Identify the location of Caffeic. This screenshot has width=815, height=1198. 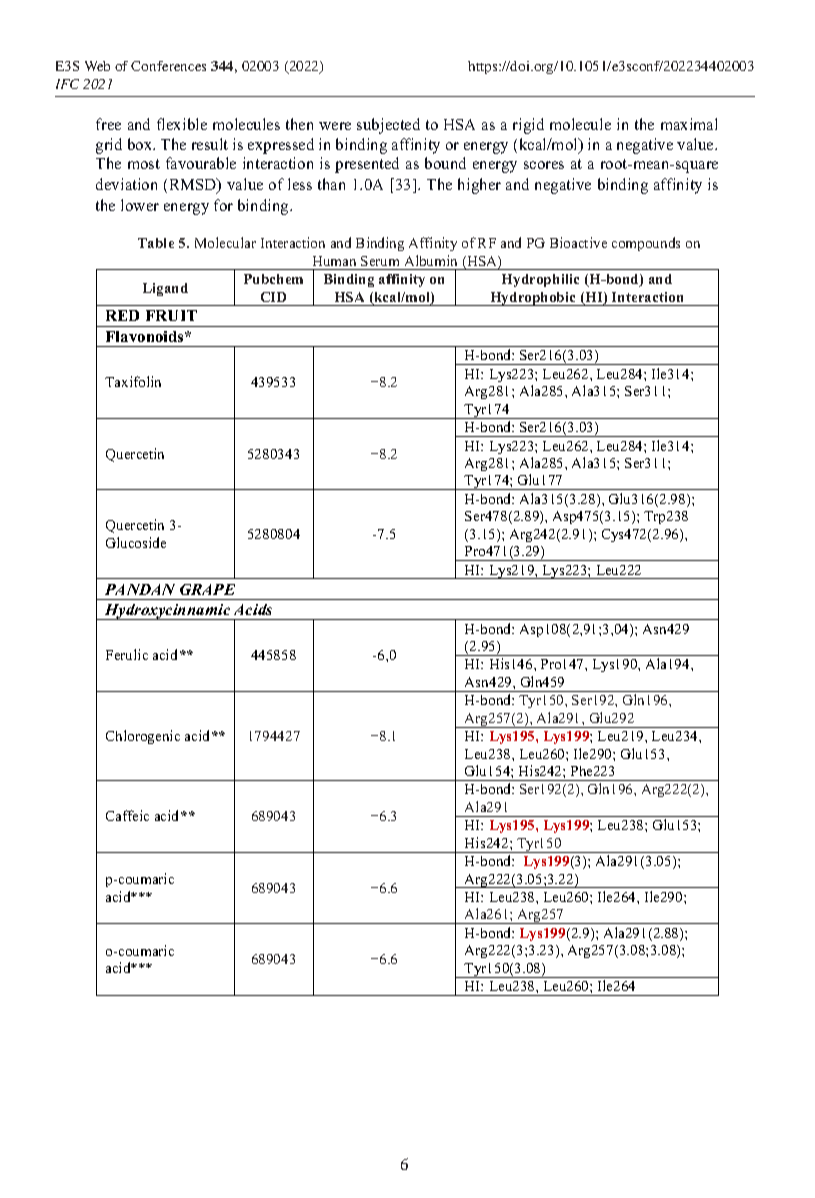
(127, 815).
